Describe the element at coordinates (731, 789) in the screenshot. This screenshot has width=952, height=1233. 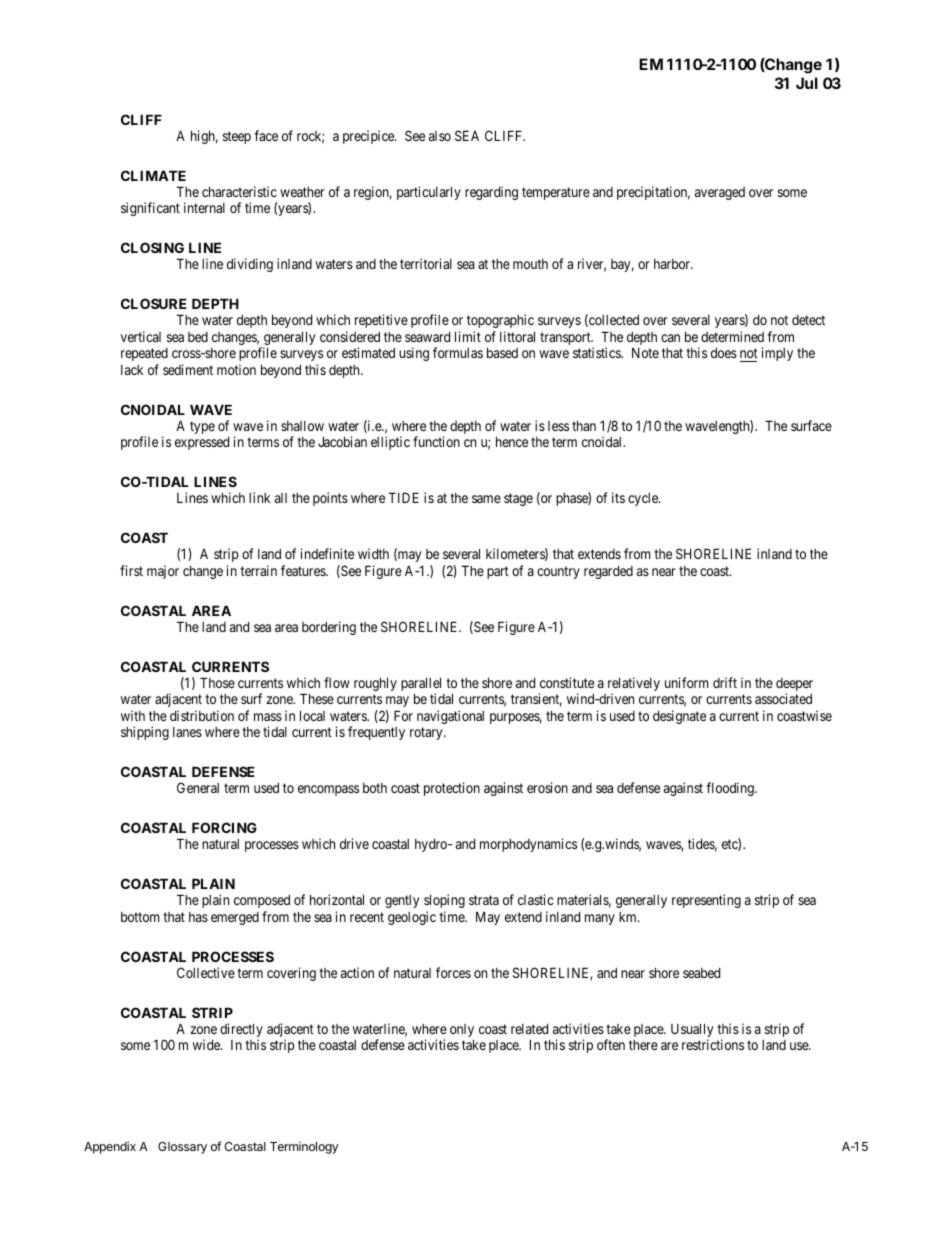
I see `flooding` at that location.
